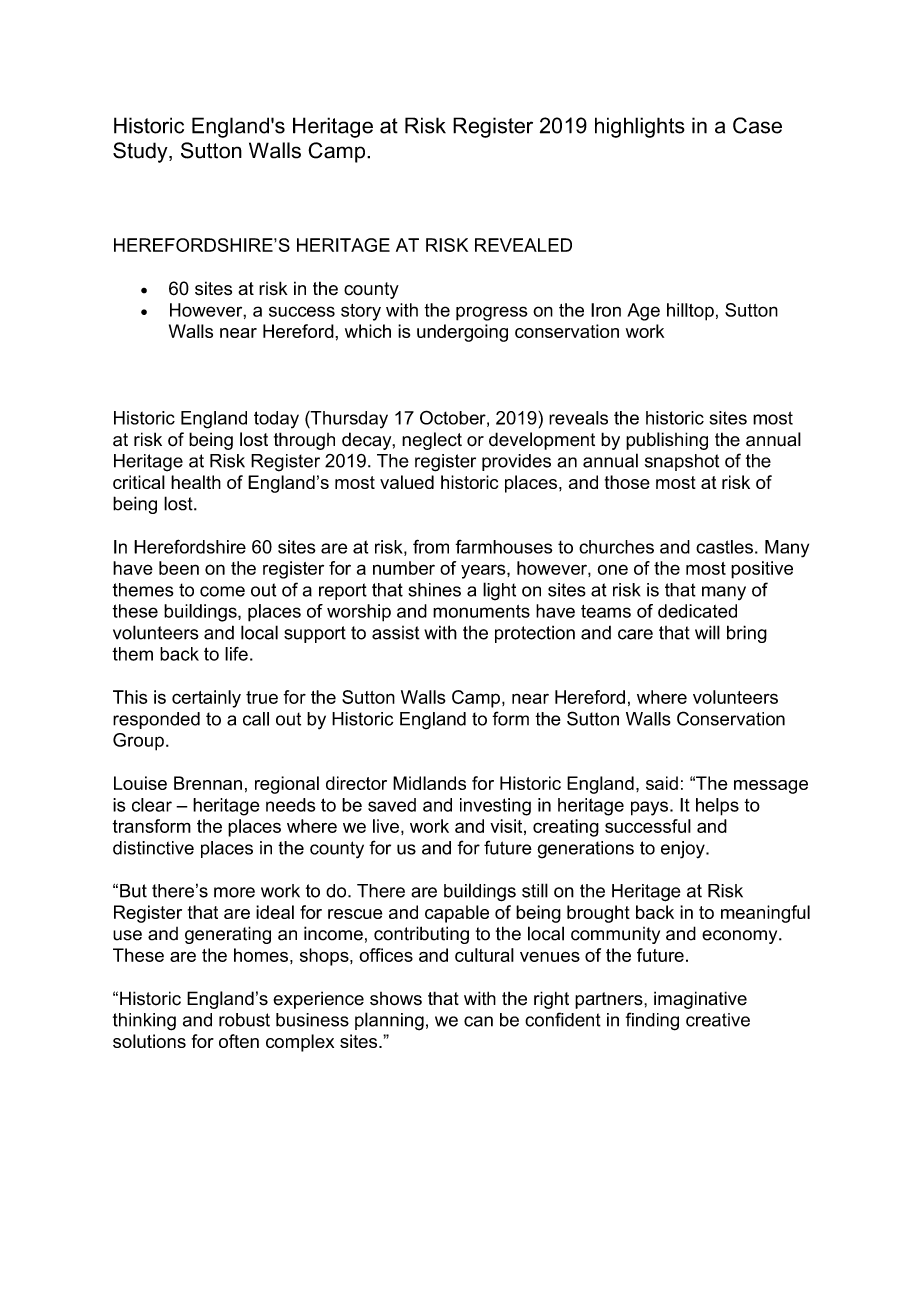  I want to click on hilltop, so click(690, 312).
